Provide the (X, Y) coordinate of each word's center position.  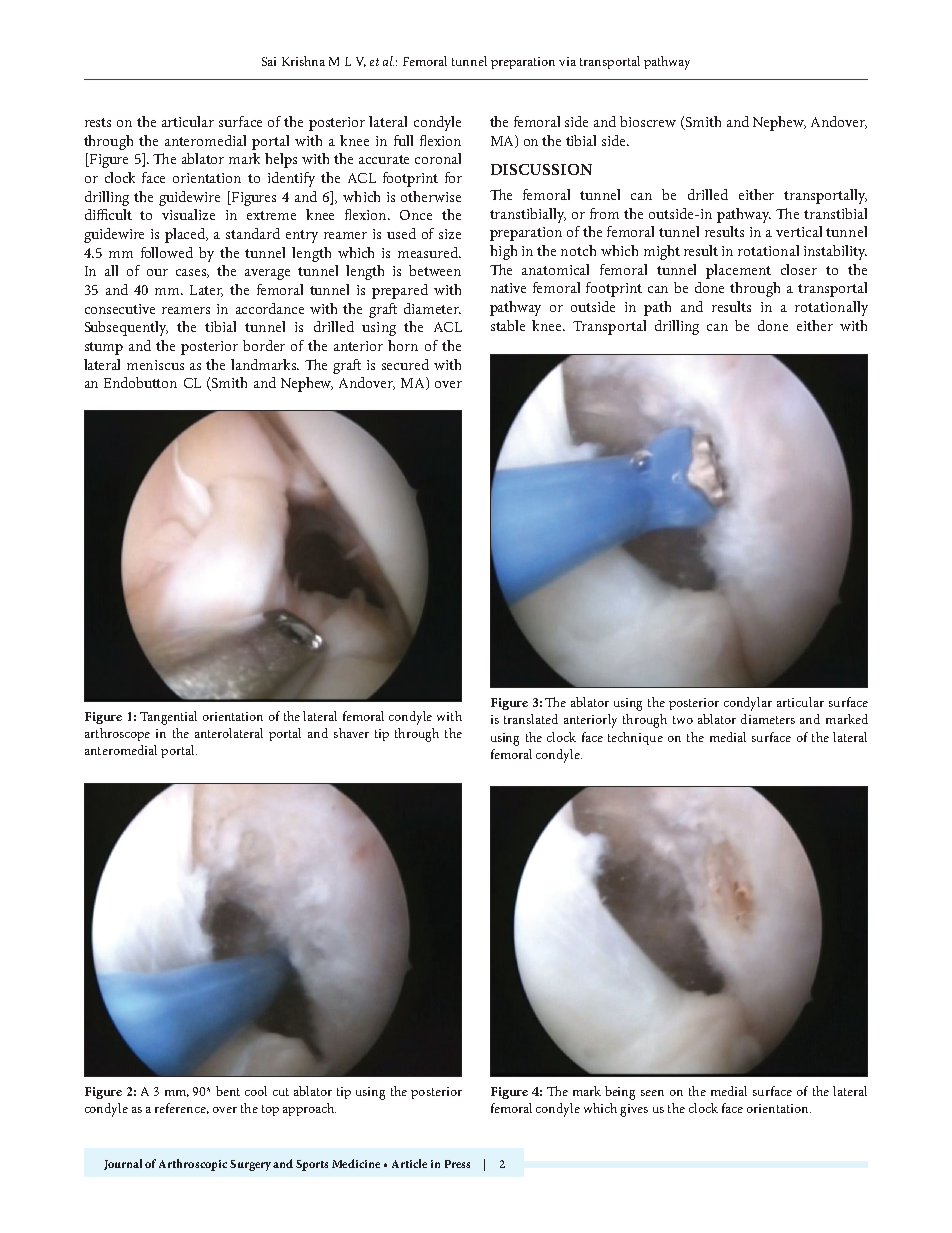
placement (738, 271)
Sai (269, 61)
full (403, 140)
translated (531, 719)
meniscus (155, 365)
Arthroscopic (193, 1165)
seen (652, 1093)
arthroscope (117, 734)
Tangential (168, 718)
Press (457, 1164)
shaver (351, 733)
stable (508, 325)
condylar (748, 704)
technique (635, 738)
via (567, 61)
